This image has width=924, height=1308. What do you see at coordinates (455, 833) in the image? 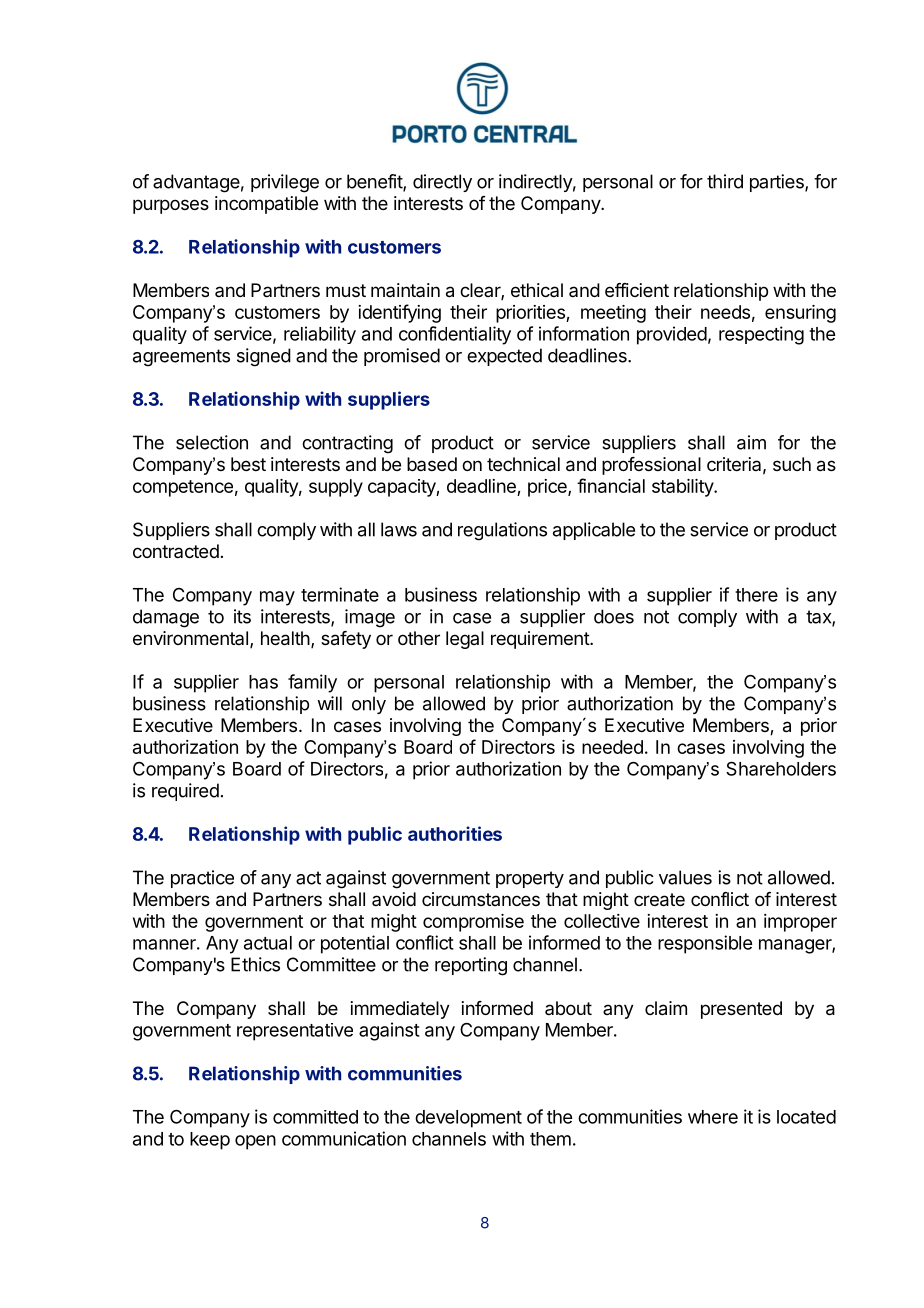
I see `authorities` at bounding box center [455, 833].
